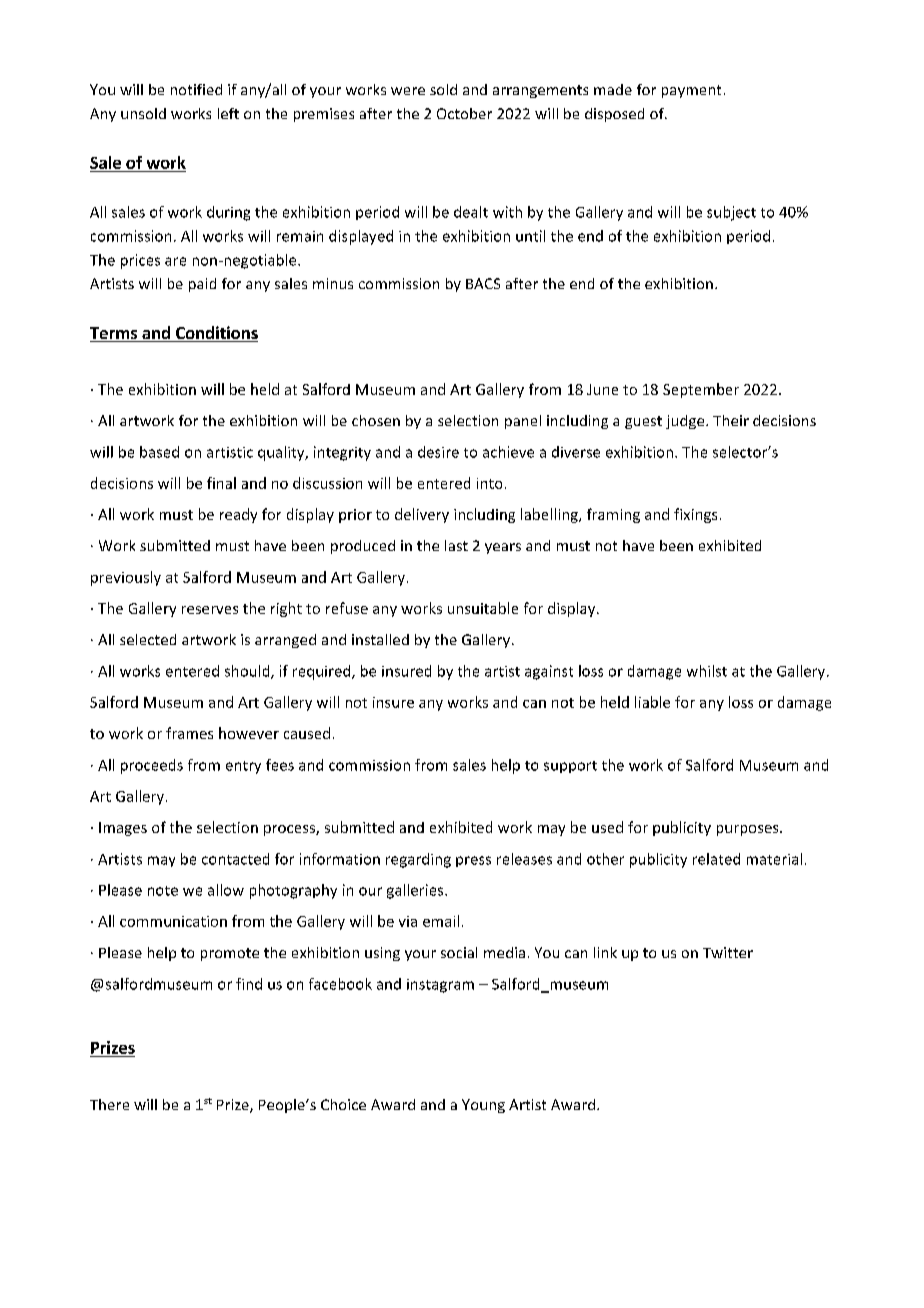  Describe the element at coordinates (691, 91) in the document. I see `payment` at that location.
